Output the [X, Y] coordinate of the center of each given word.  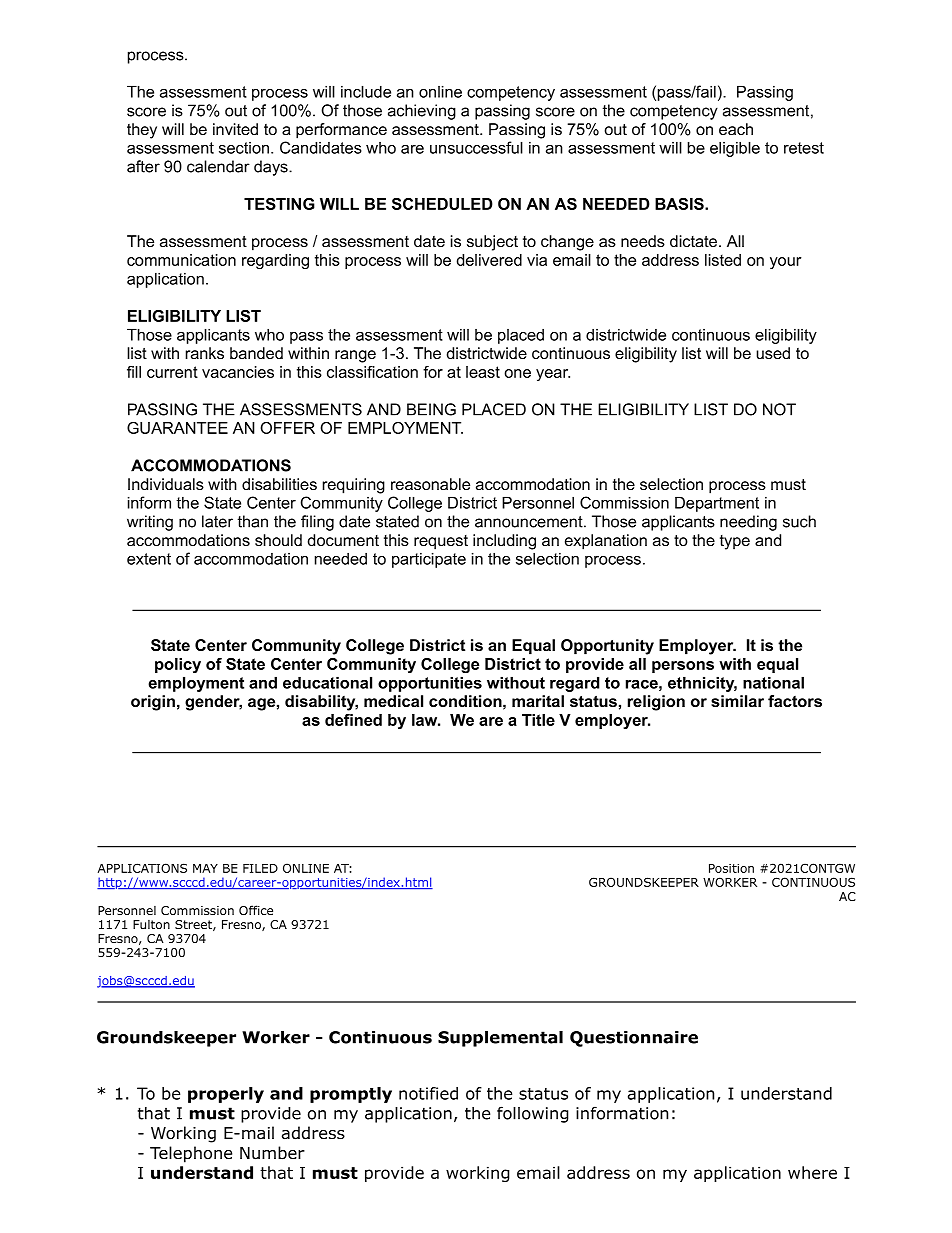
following [533, 1114]
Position [731, 868]
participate [429, 560]
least [483, 372]
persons [683, 667]
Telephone [191, 1154]
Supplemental [500, 1039]
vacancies [238, 372]
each [736, 129]
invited [235, 129]
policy [178, 665]
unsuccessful [476, 147]
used [773, 353]
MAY [205, 868]
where [812, 1172]
